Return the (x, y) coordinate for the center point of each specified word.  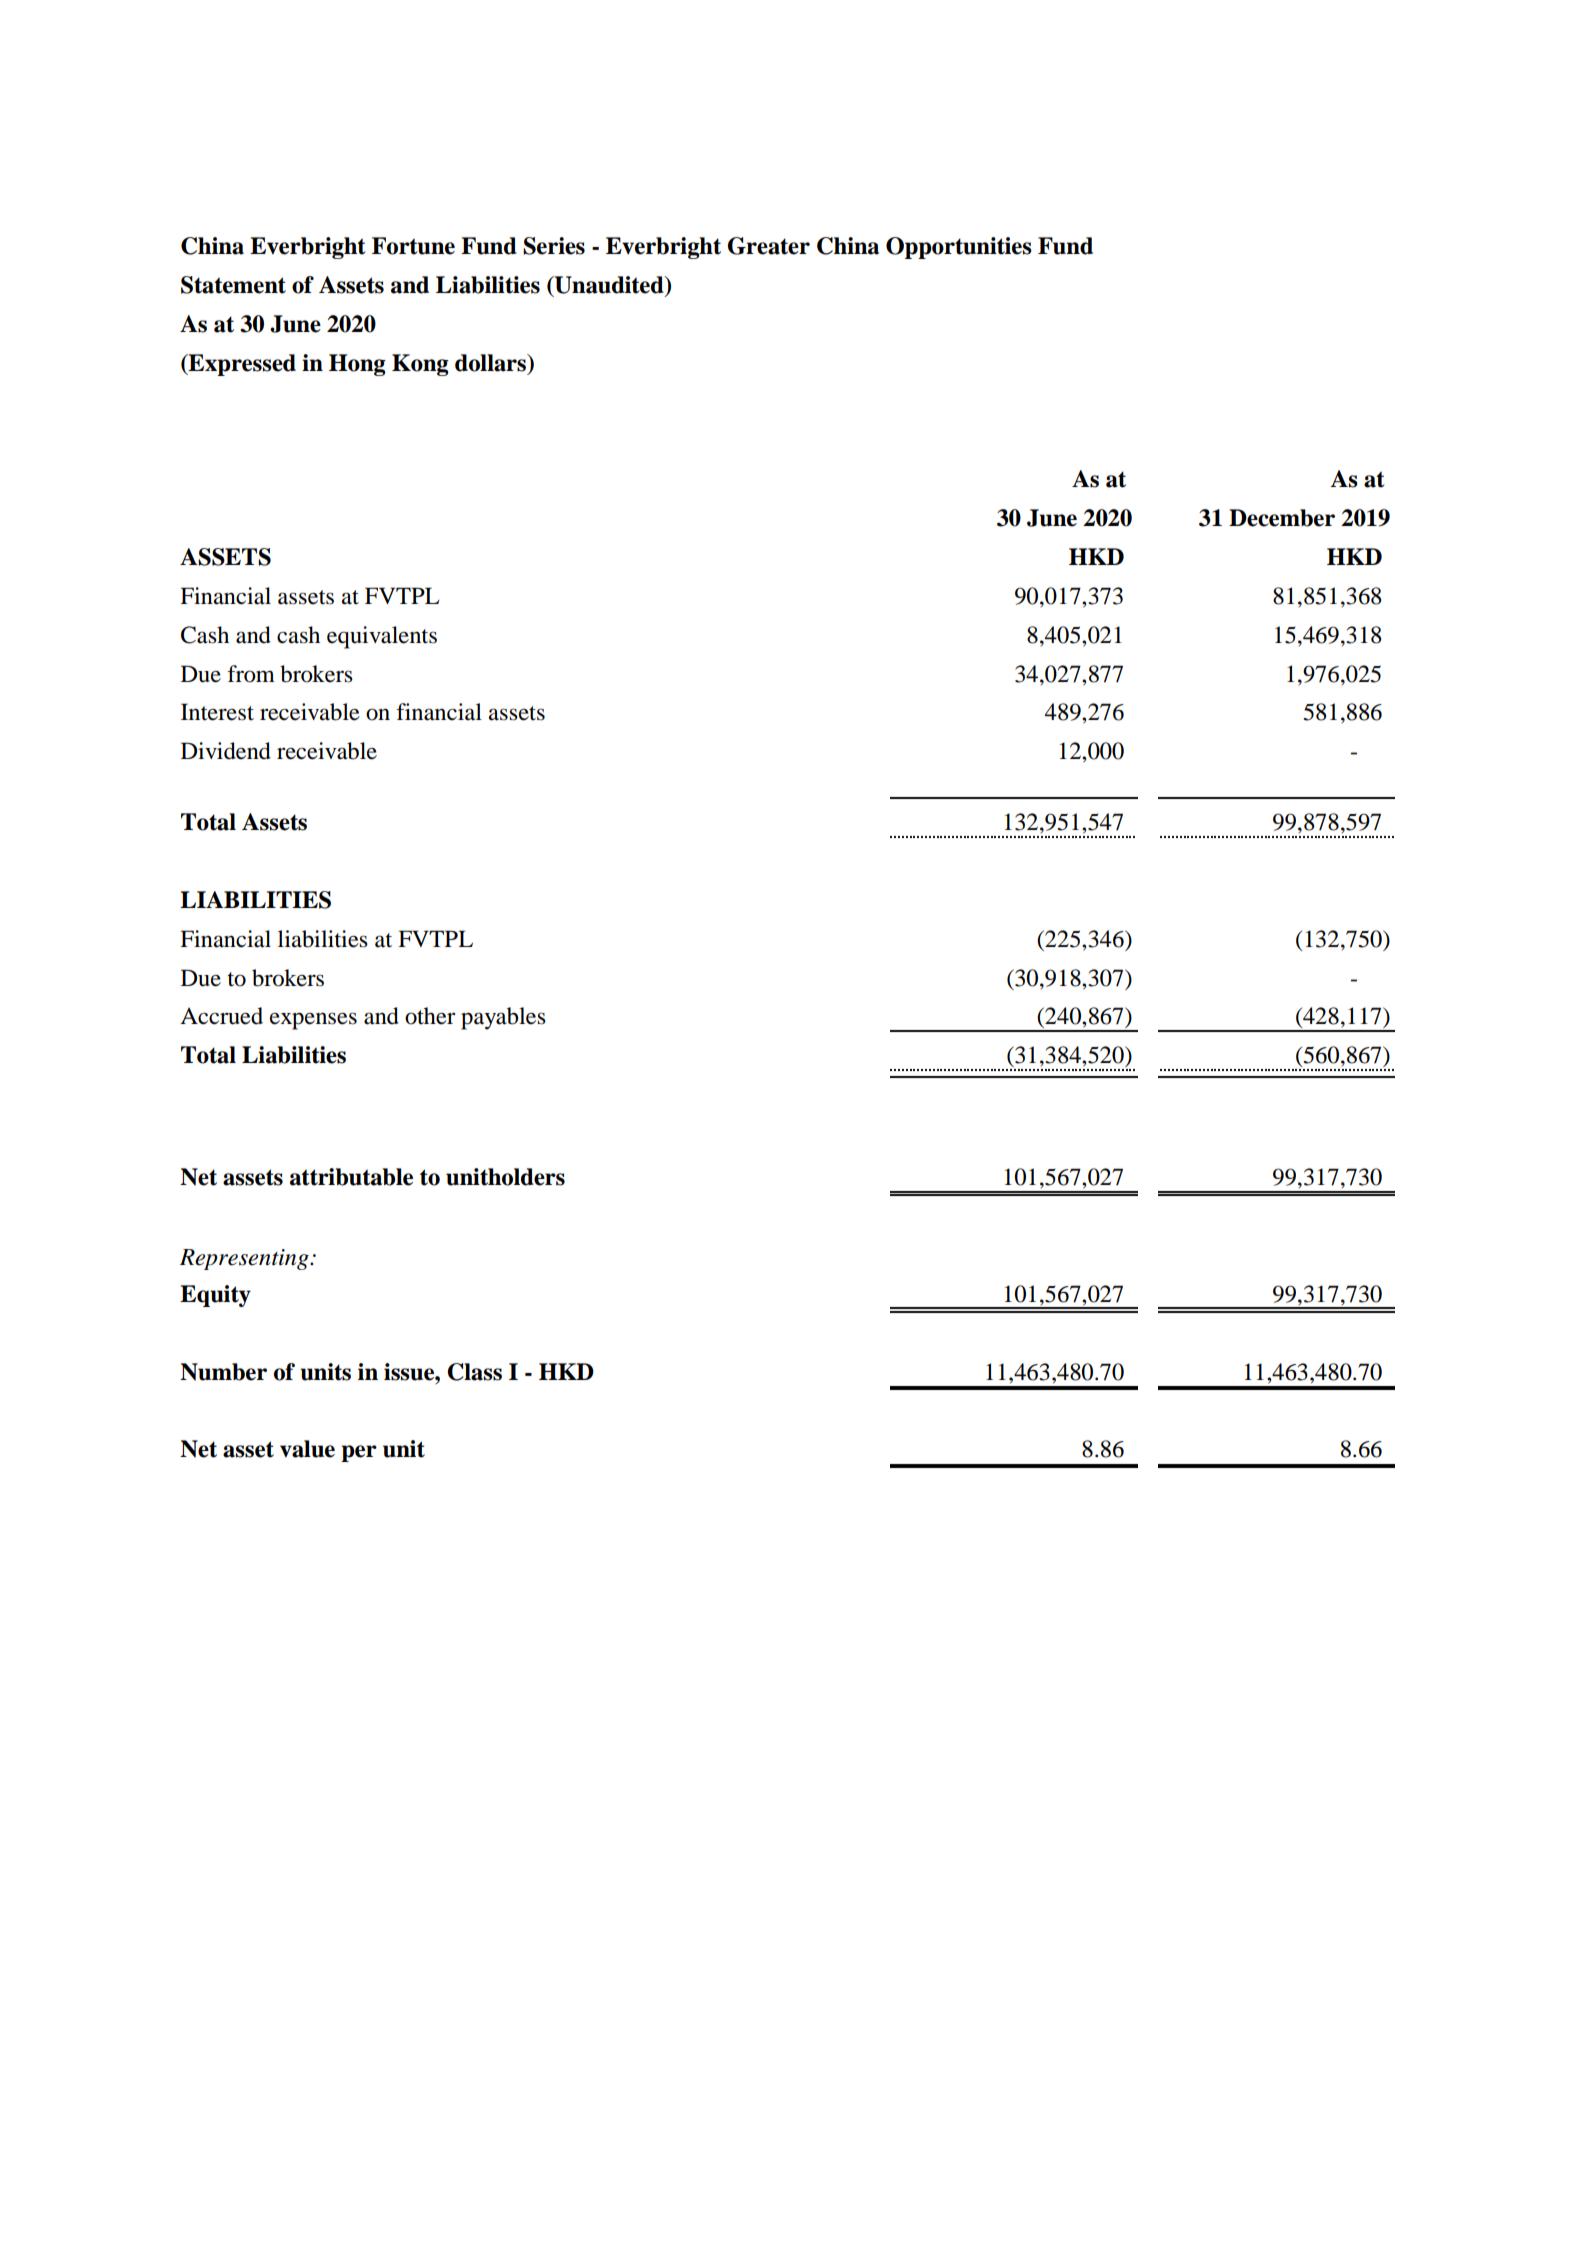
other (430, 1016)
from (251, 674)
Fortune (413, 246)
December (1282, 518)
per (359, 1453)
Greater (769, 246)
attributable (351, 1177)
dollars (492, 363)
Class (474, 1372)
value (307, 1449)
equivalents (382, 637)
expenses (313, 1021)
